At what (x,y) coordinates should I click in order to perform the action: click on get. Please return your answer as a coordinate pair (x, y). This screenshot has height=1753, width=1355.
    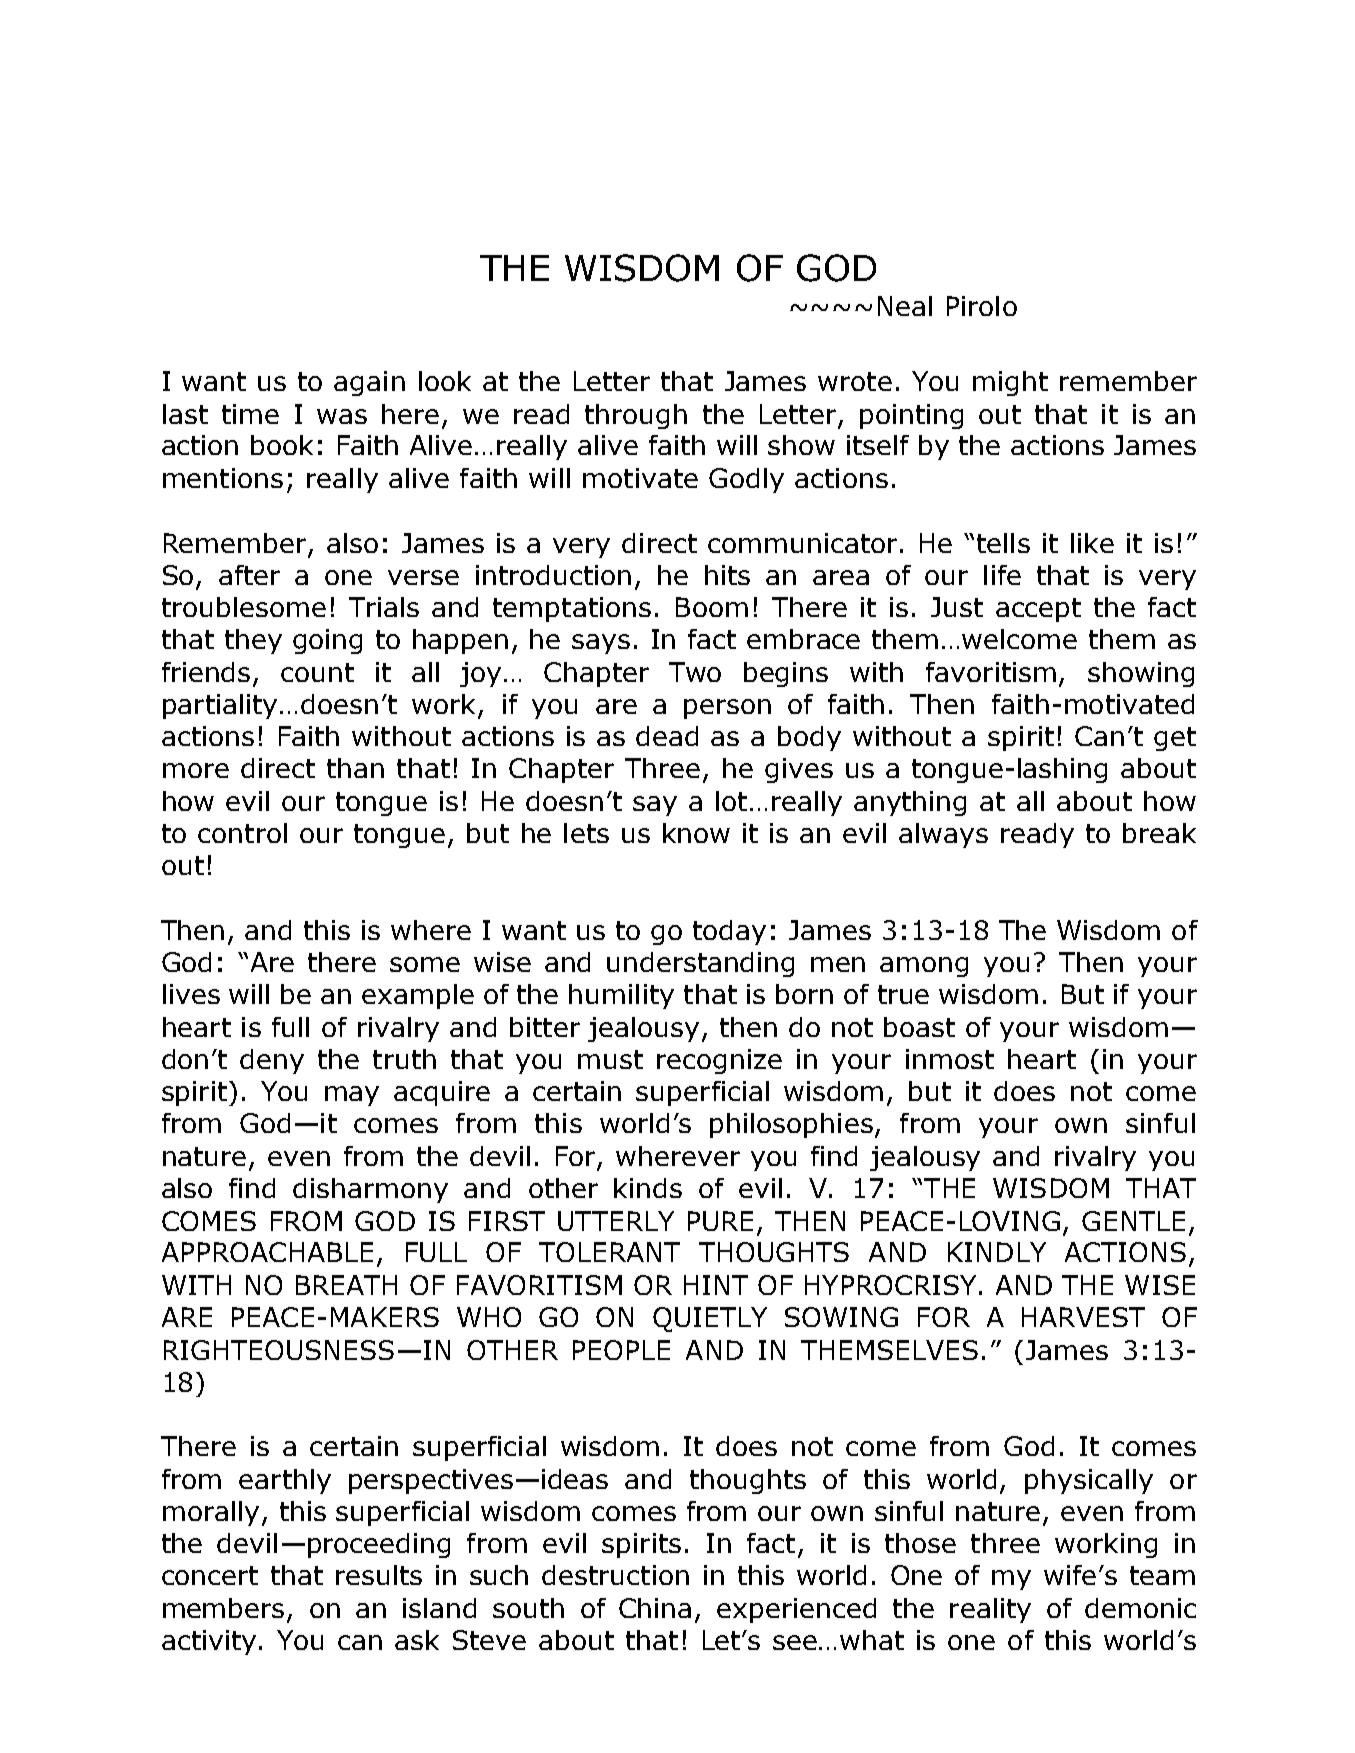
    Looking at the image, I should click on (1175, 739).
